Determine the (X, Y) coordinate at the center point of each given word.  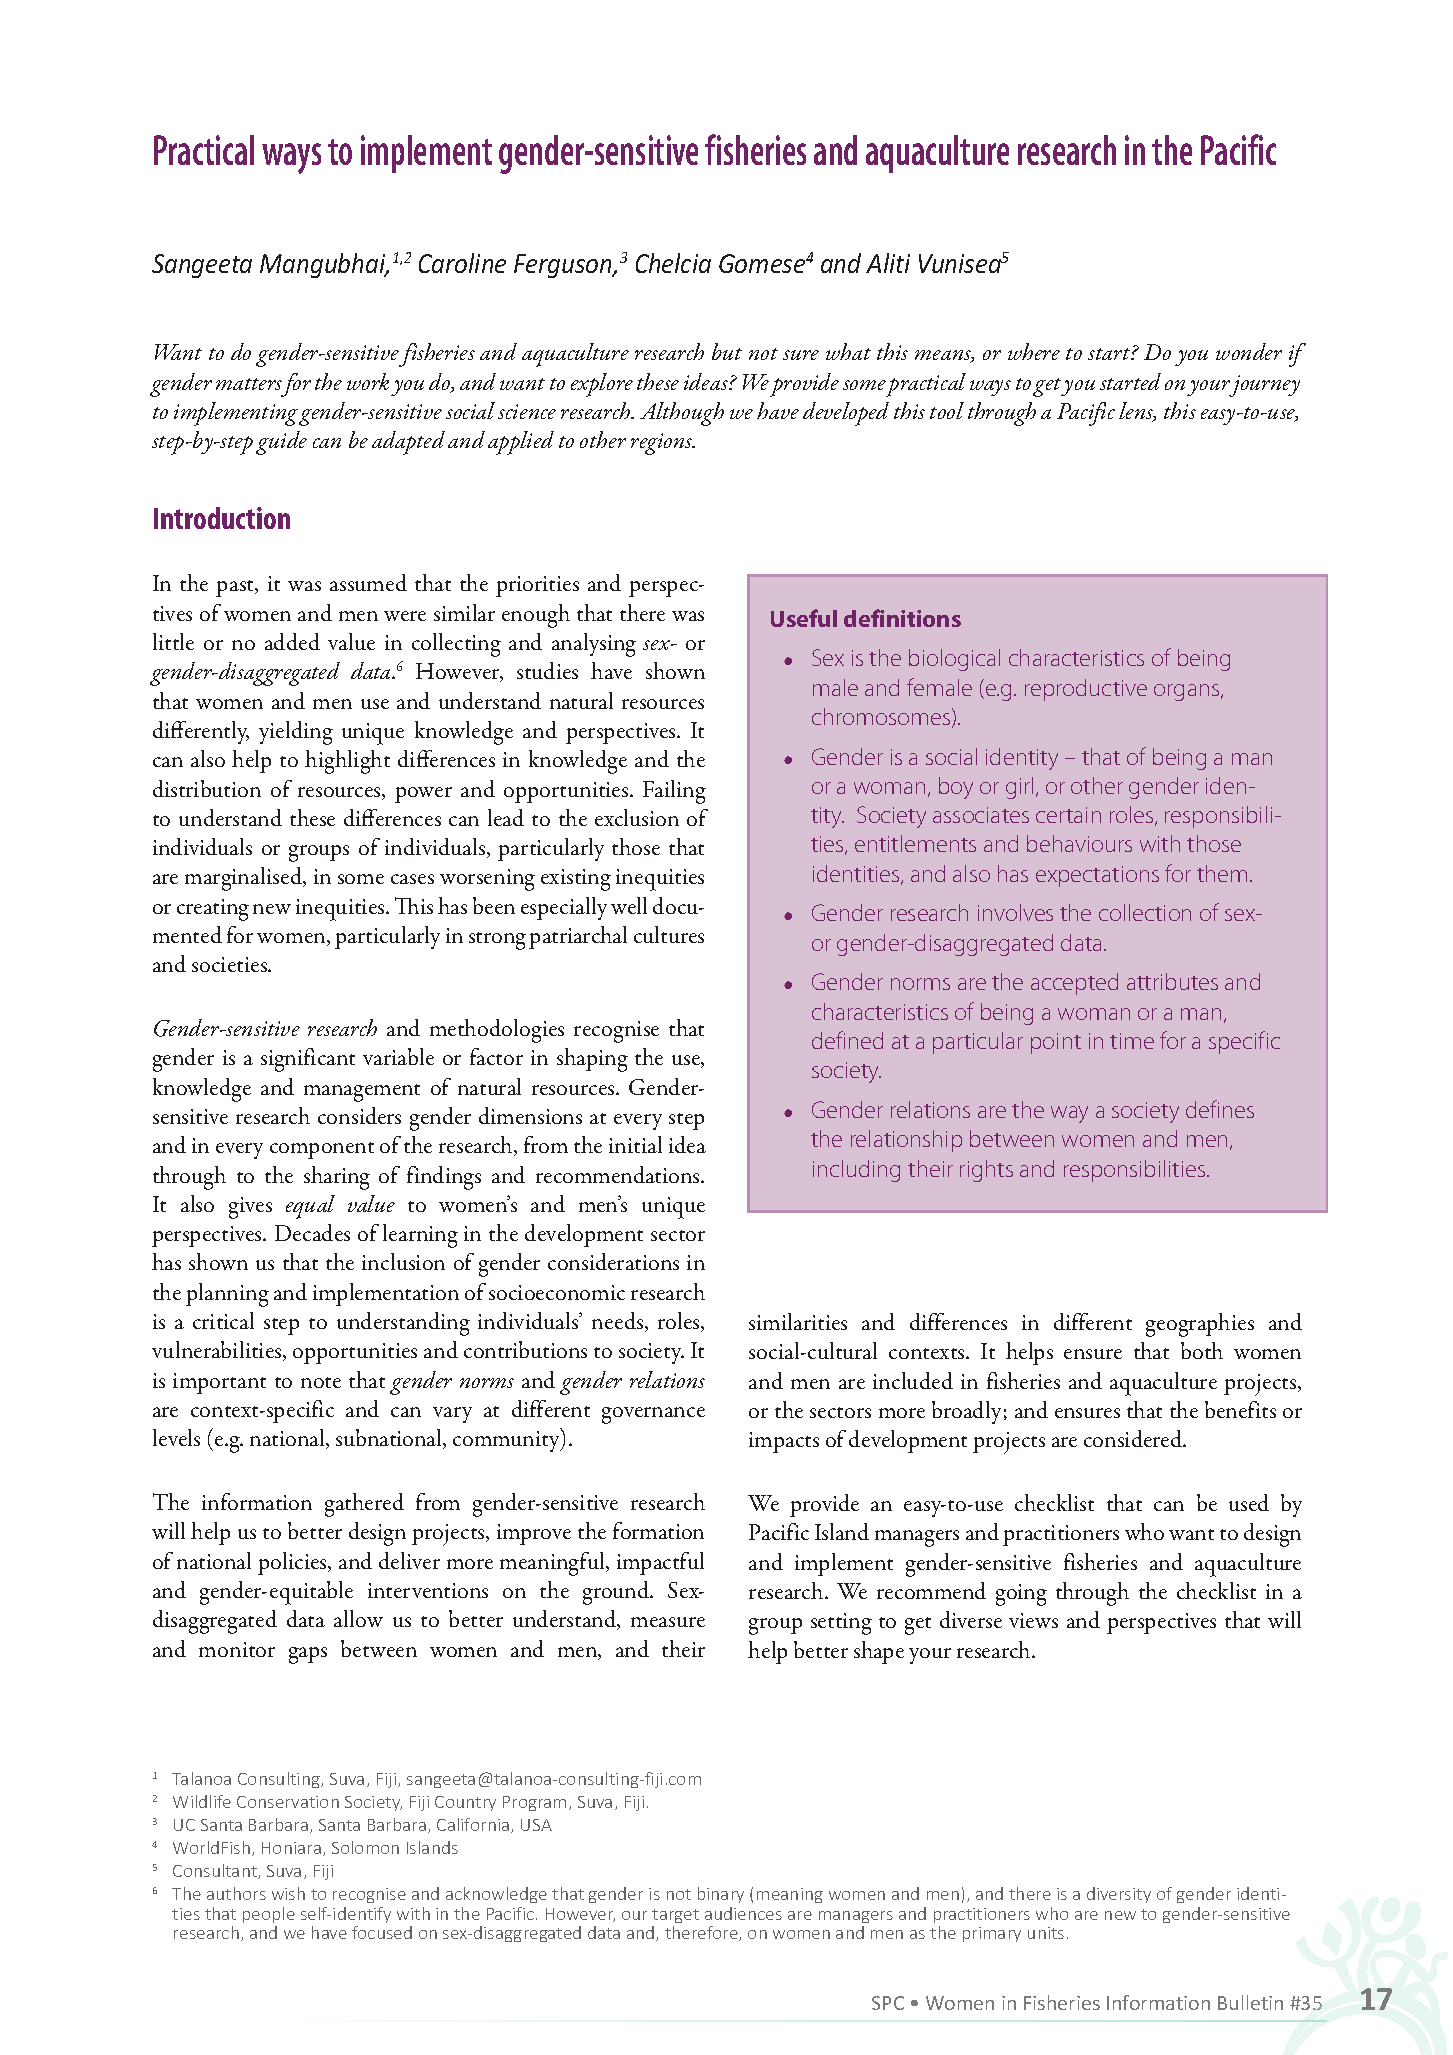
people (269, 1915)
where (1034, 351)
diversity (1119, 1895)
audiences (743, 1913)
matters (249, 384)
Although (682, 414)
